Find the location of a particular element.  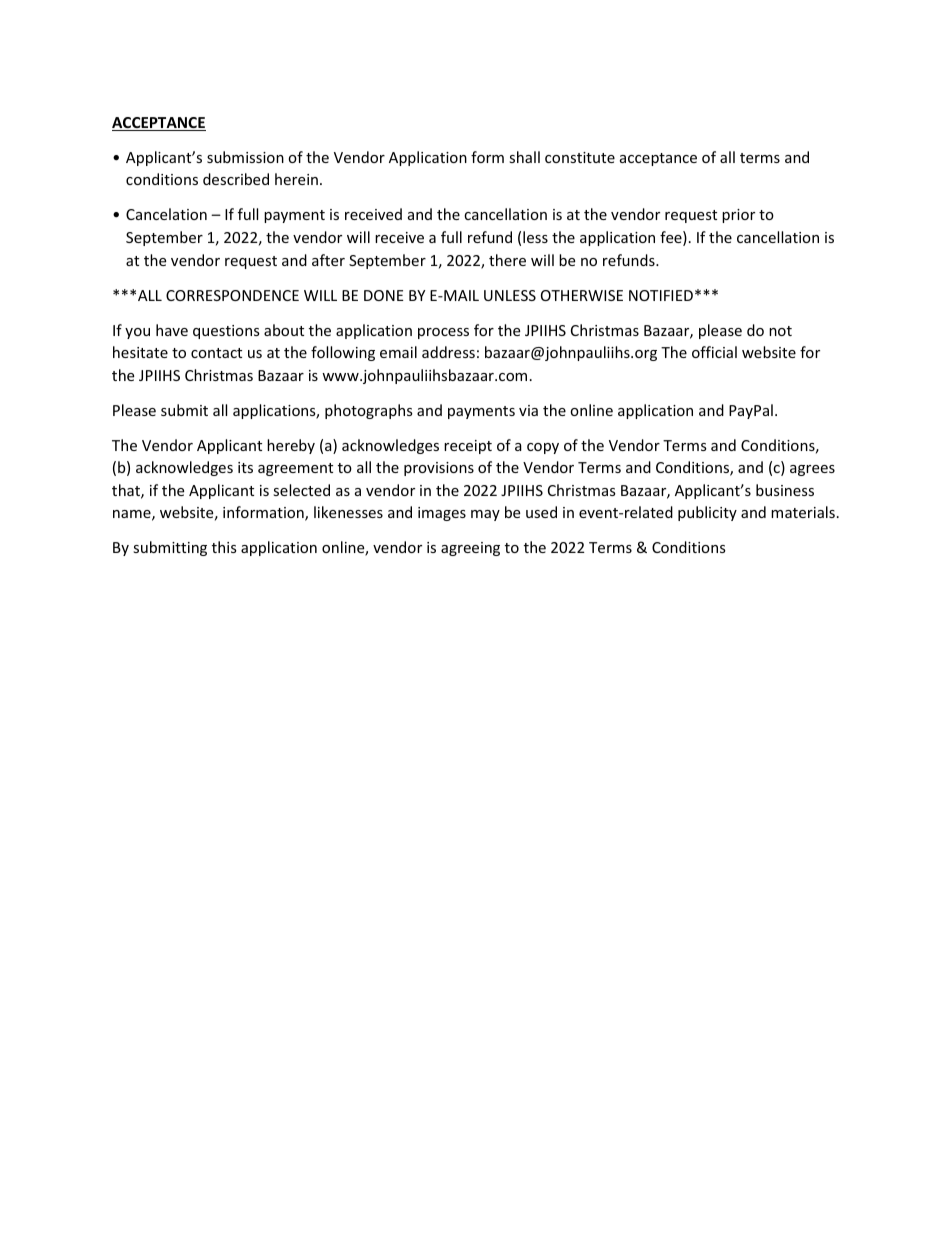

this is located at coordinates (224, 547).
